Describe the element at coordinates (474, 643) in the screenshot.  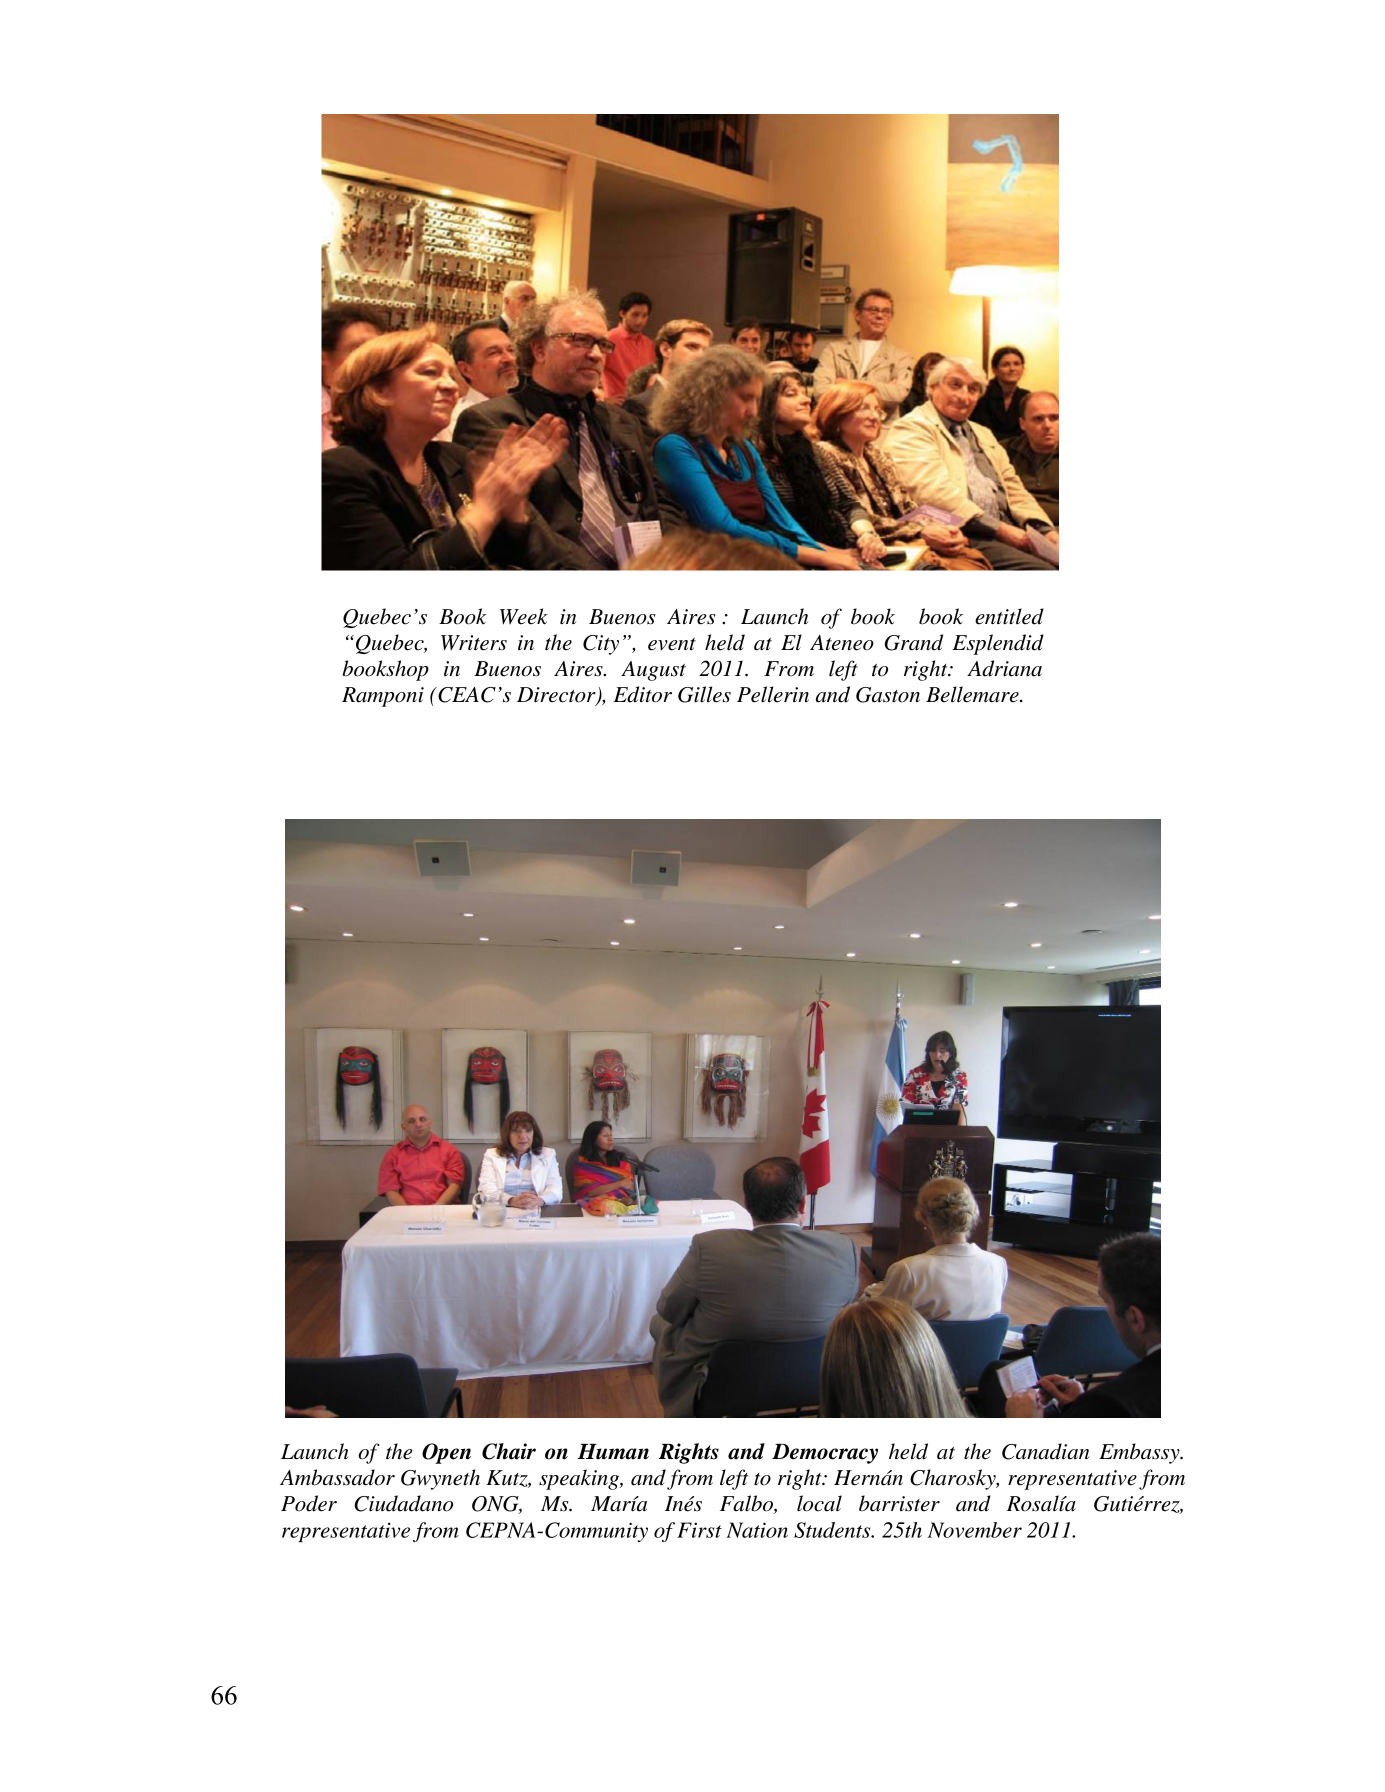
I see `Writers` at that location.
